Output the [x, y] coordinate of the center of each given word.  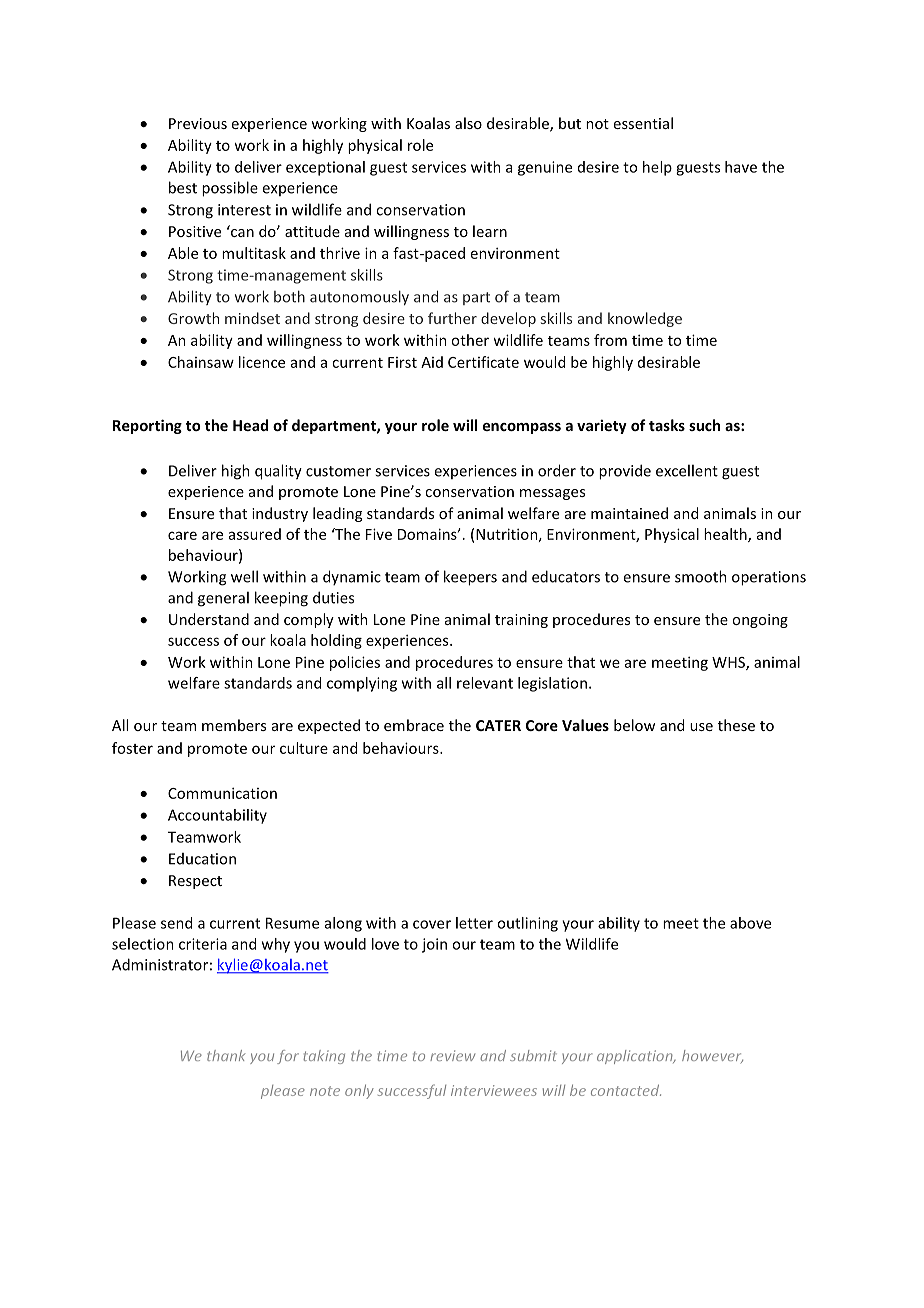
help [657, 168]
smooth [701, 576]
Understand [209, 619]
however [712, 1056]
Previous [198, 123]
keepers [470, 578]
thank [226, 1055]
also [468, 123]
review [452, 1055]
